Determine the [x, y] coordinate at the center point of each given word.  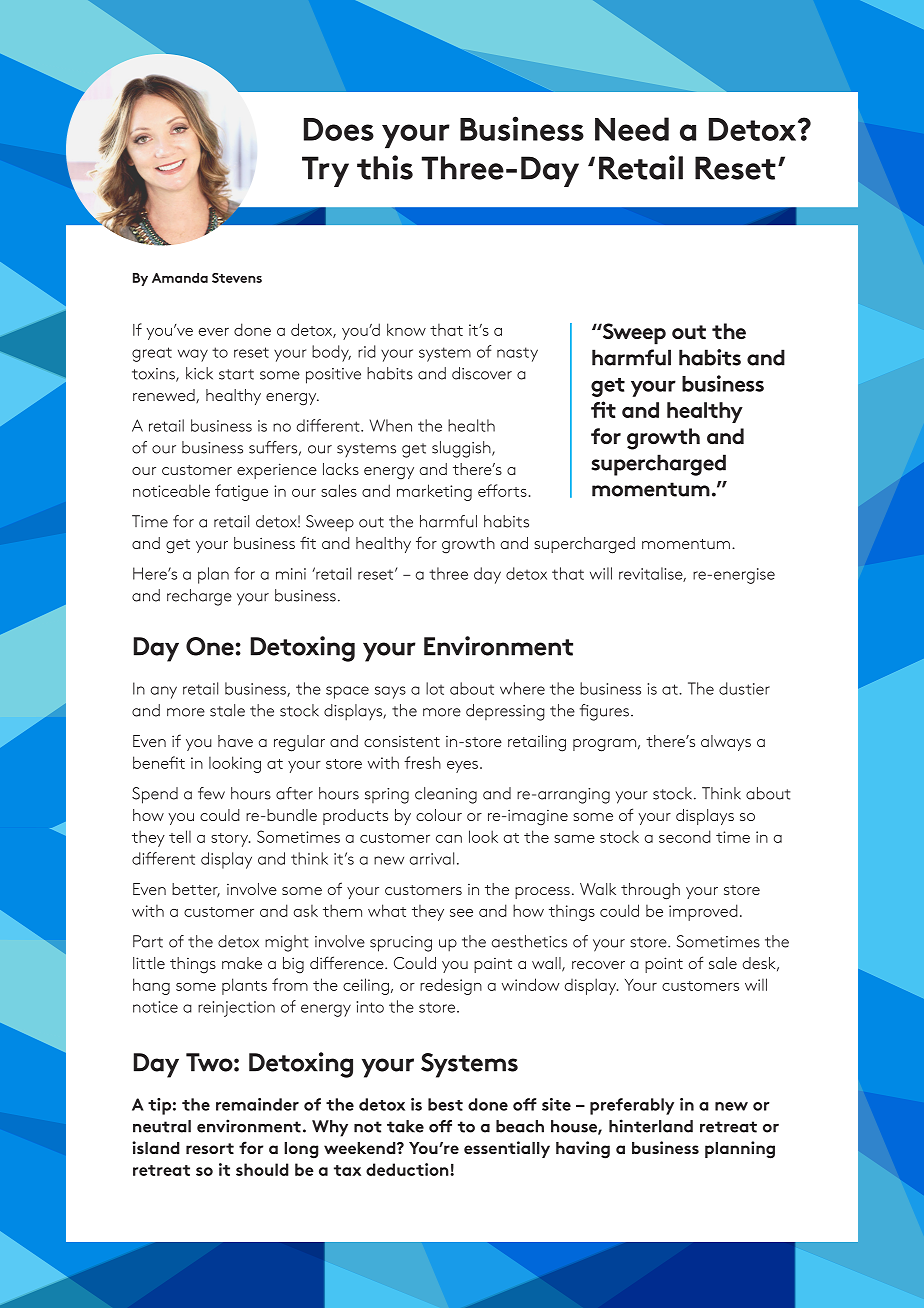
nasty [517, 354]
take [405, 1126]
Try [325, 171]
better [196, 890]
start [236, 374]
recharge [199, 597]
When [391, 425]
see [461, 913]
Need [632, 129]
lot [435, 688]
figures [606, 712]
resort [210, 1148]
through [650, 891]
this [385, 167]
